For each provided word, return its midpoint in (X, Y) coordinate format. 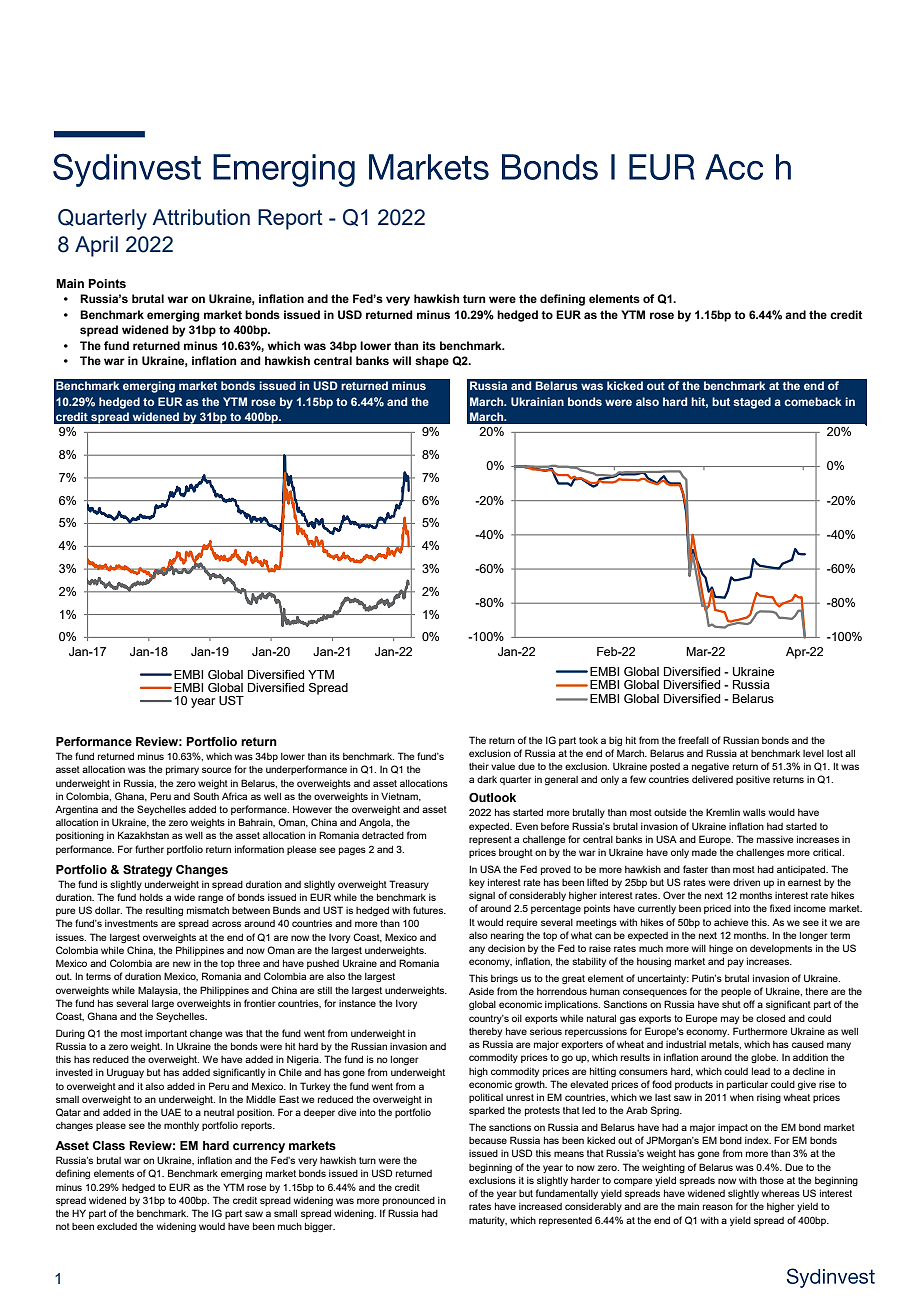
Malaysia (159, 991)
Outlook (492, 797)
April (96, 246)
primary (182, 770)
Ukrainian (537, 401)
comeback (813, 401)
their (479, 766)
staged (752, 403)
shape (432, 362)
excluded (117, 1226)
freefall (693, 740)
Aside (481, 991)
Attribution (201, 217)
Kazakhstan (143, 835)
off (749, 1004)
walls (754, 812)
